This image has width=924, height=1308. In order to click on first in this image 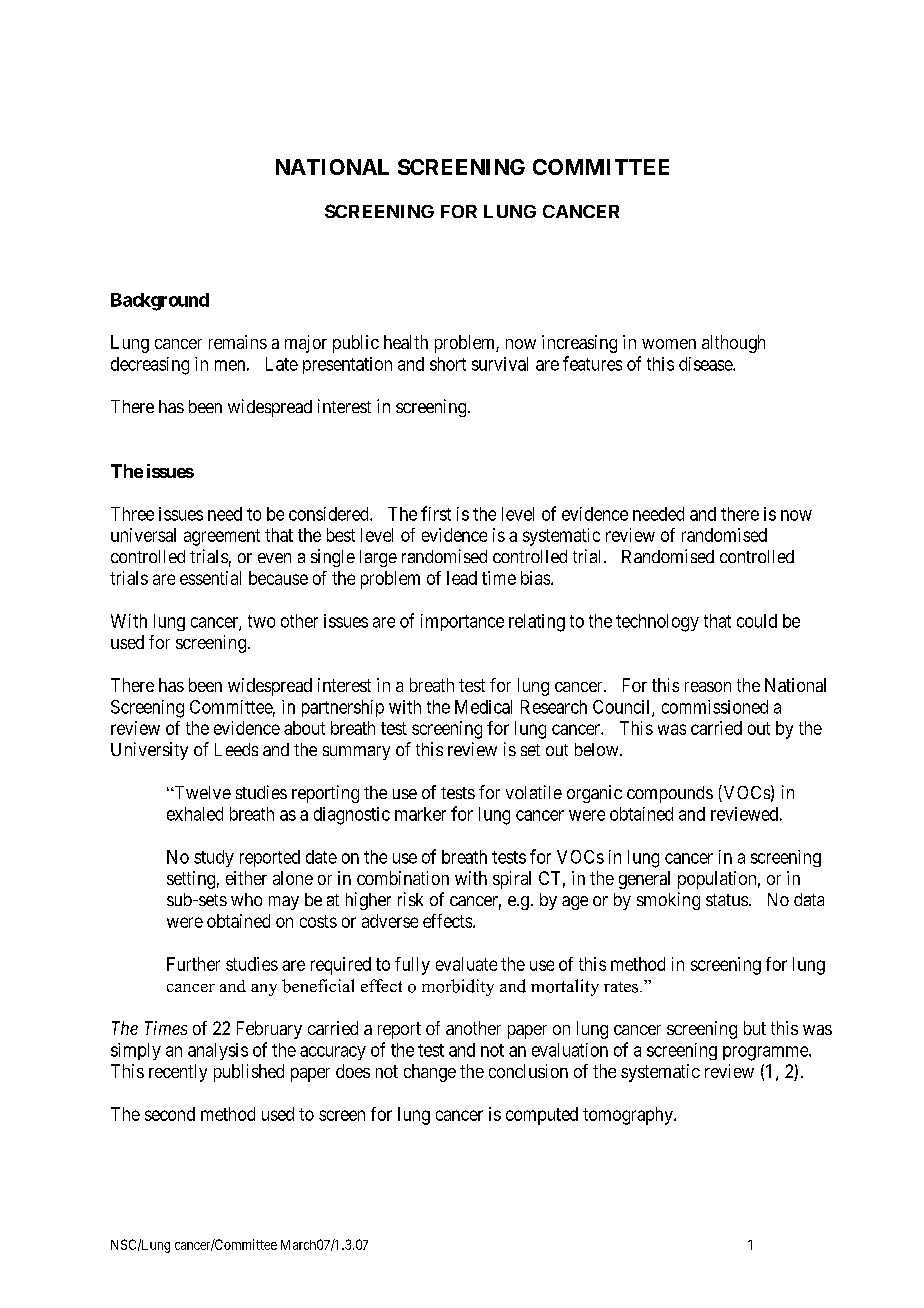, I will do `click(436, 513)`.
